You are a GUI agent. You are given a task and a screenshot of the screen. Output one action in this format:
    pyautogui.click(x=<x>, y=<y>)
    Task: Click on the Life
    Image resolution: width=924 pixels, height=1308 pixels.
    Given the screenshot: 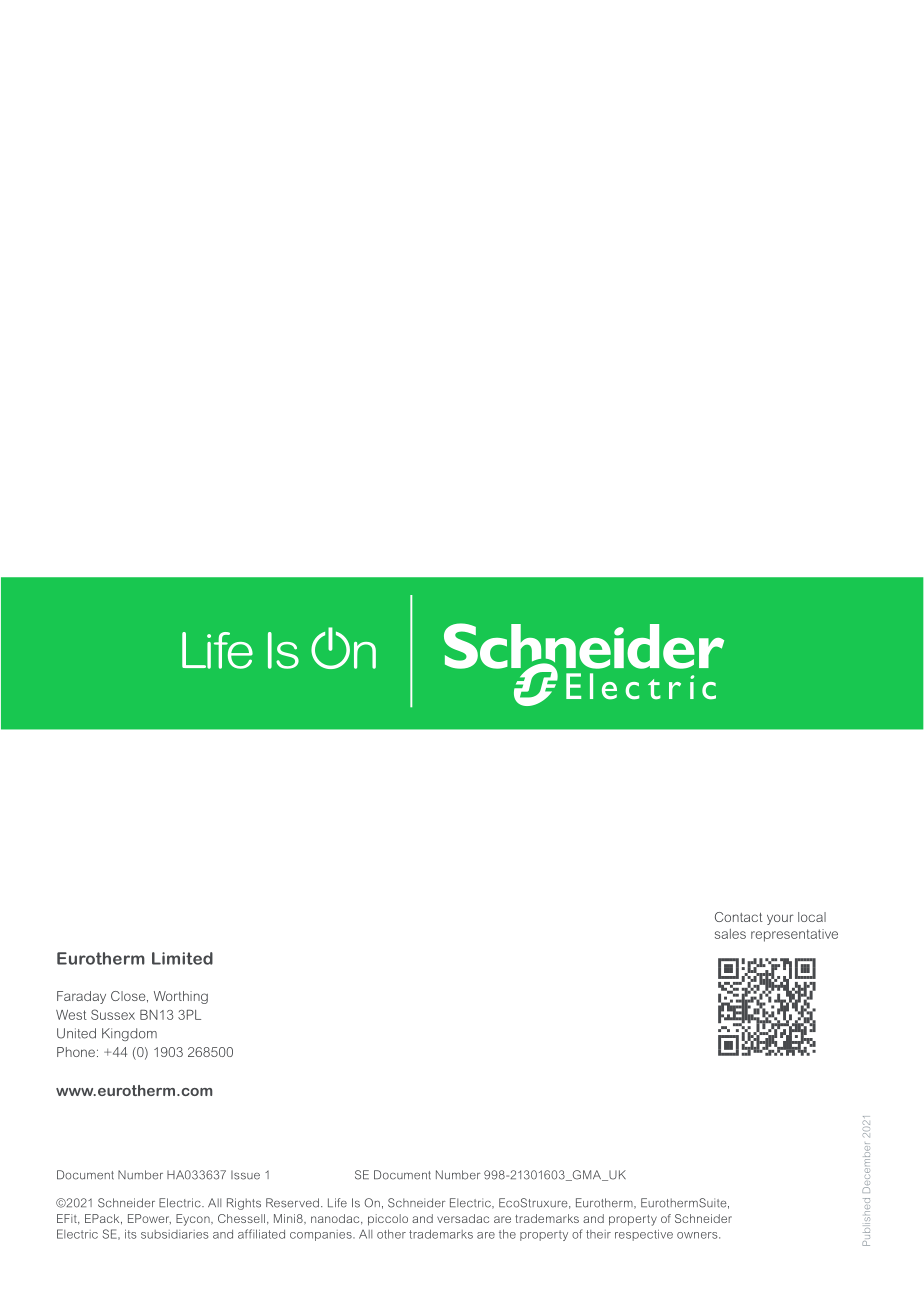 What is the action you would take?
    pyautogui.click(x=337, y=1203)
